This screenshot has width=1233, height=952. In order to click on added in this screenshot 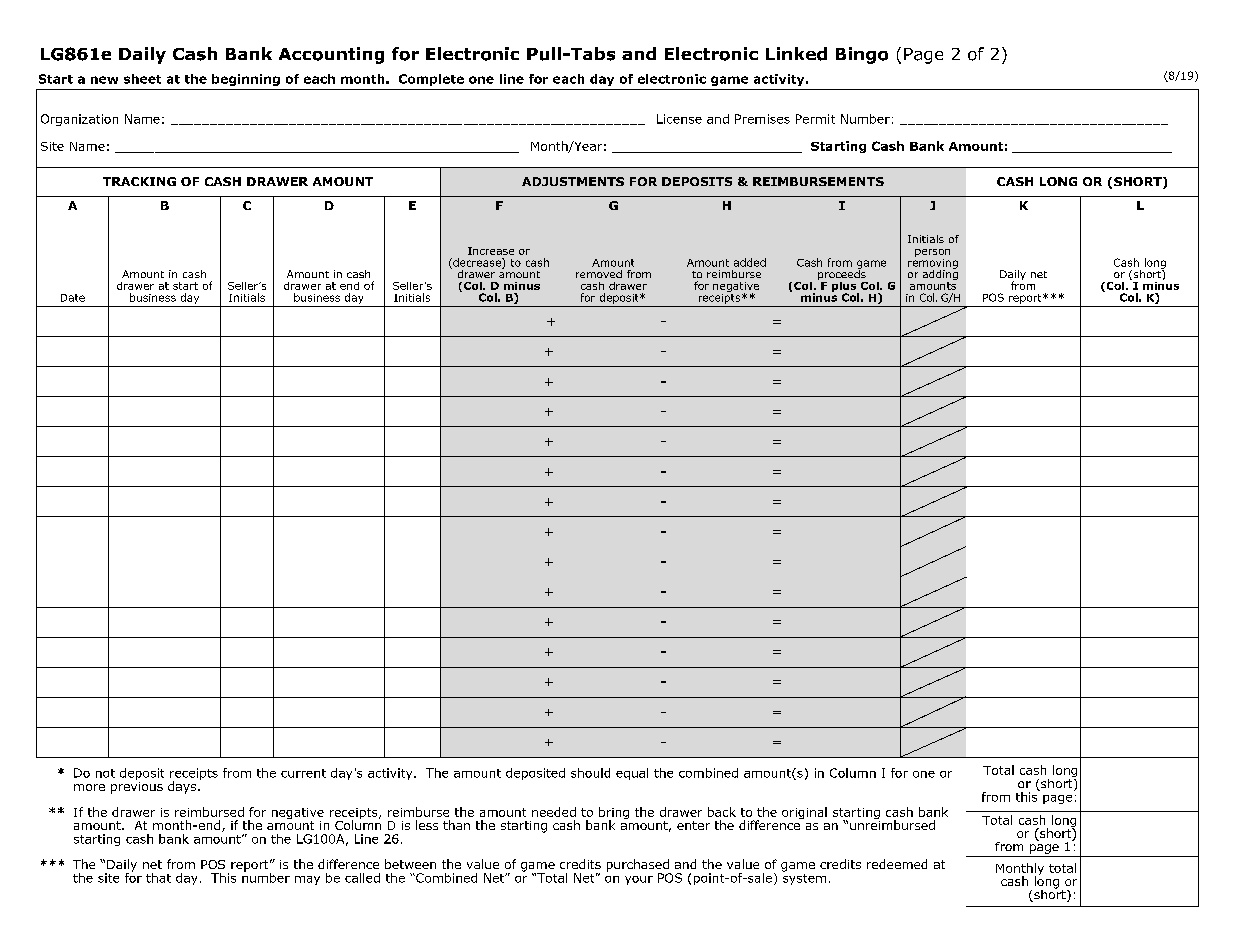, I will do `click(750, 262)`.
